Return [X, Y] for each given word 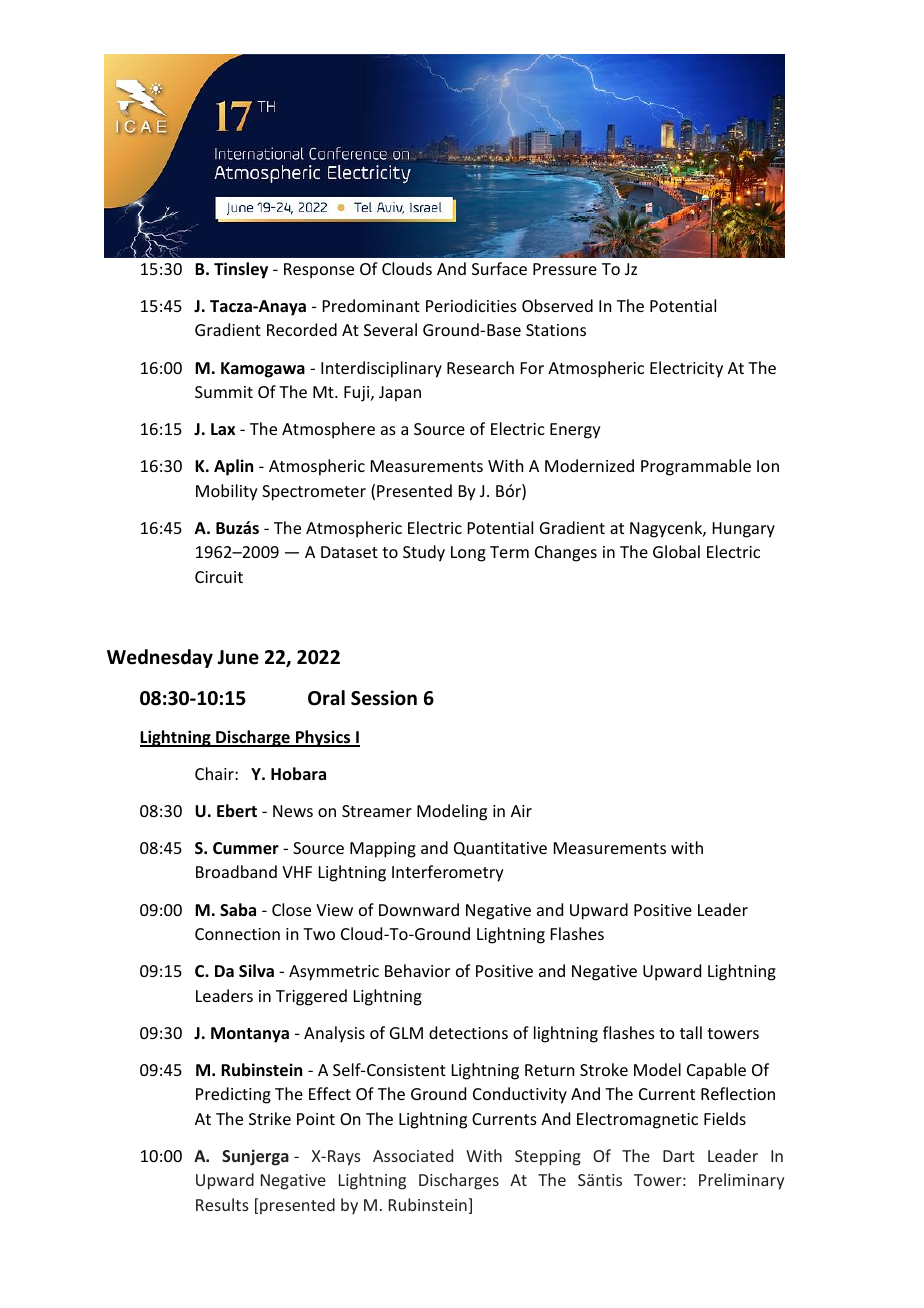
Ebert [237, 810]
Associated [413, 1155]
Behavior [417, 970]
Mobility [227, 492]
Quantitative [500, 849]
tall [691, 1032]
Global [676, 551]
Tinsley [241, 270]
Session [384, 698]
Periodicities [471, 305]
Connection [237, 934]
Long [468, 554]
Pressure [565, 269]
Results [222, 1204]
